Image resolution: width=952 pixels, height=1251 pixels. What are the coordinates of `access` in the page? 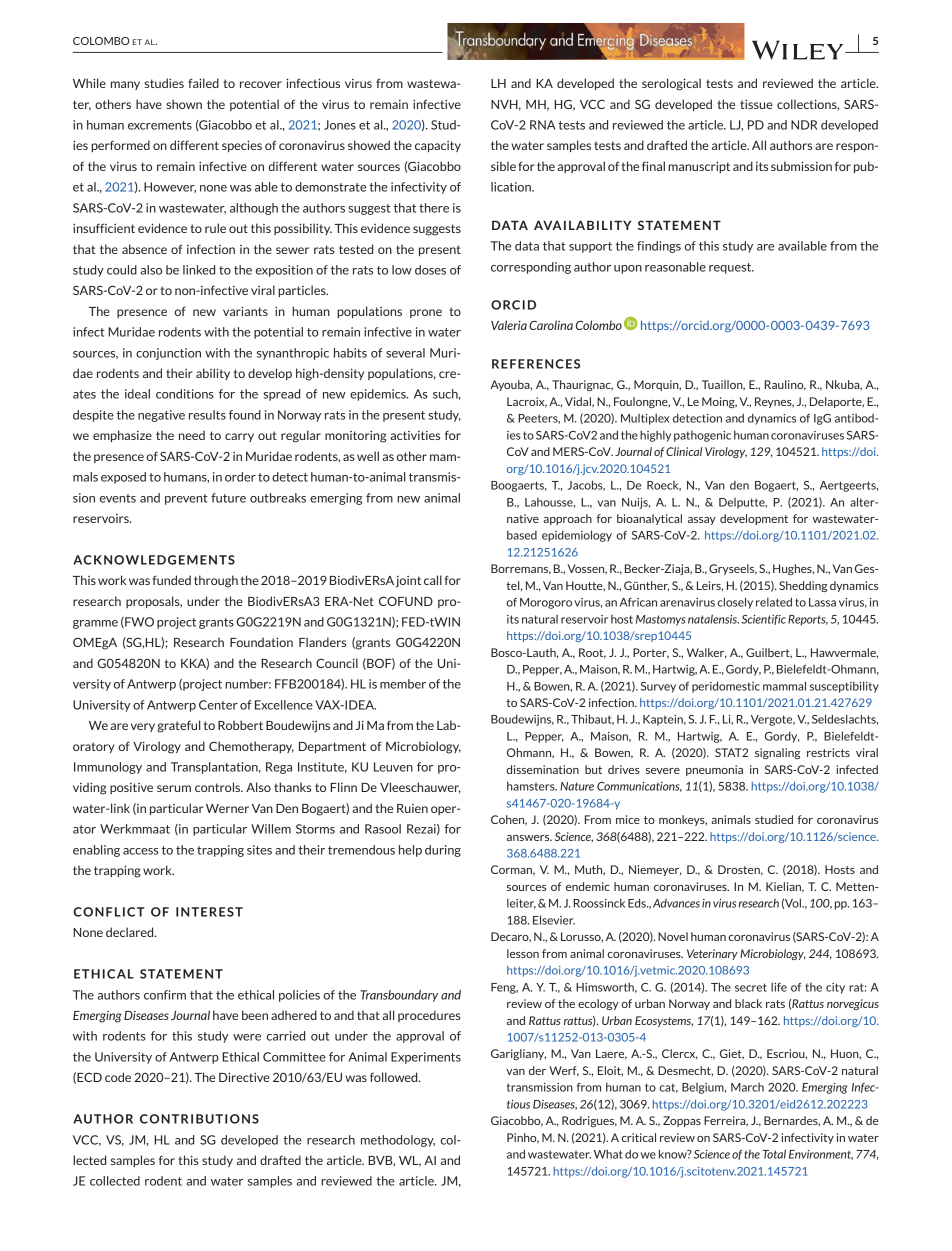 It's located at (141, 851).
